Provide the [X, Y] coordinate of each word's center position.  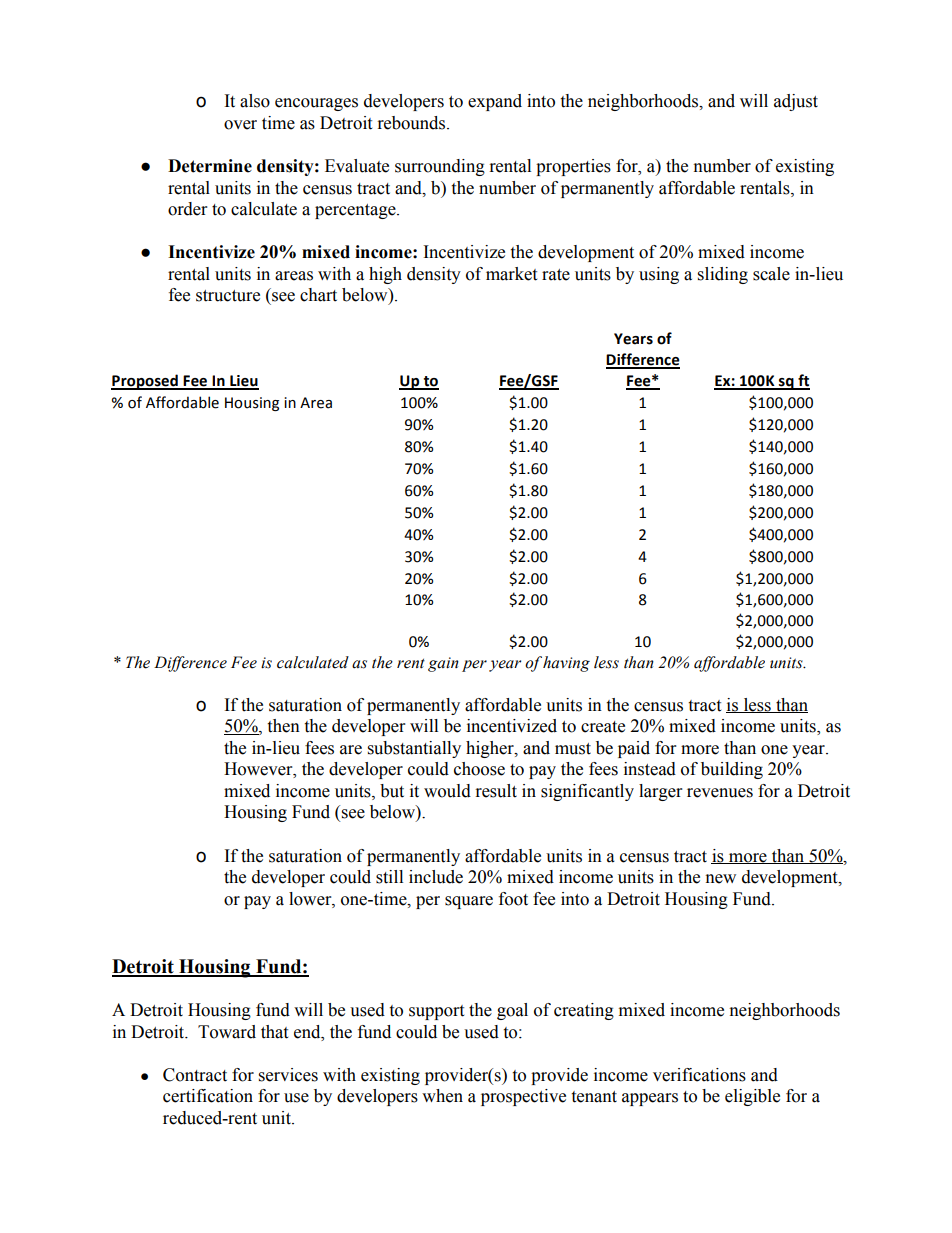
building [732, 770]
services [288, 1075]
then [283, 726]
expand [495, 102]
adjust [796, 102]
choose [479, 769]
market [511, 274]
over [240, 125]
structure [228, 296]
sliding [723, 275]
